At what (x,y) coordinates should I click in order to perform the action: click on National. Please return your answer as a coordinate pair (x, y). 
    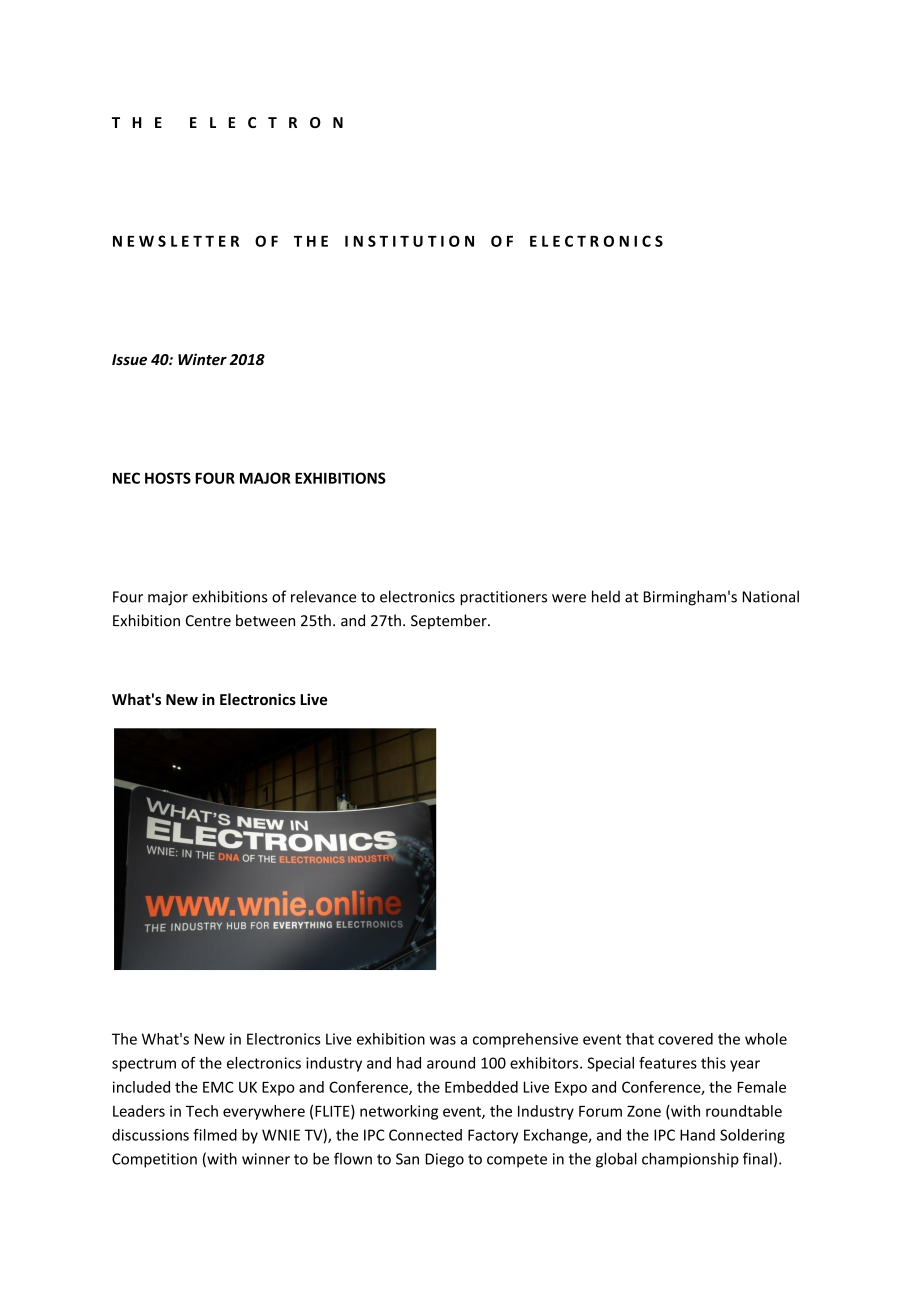
    Looking at the image, I should click on (771, 596).
